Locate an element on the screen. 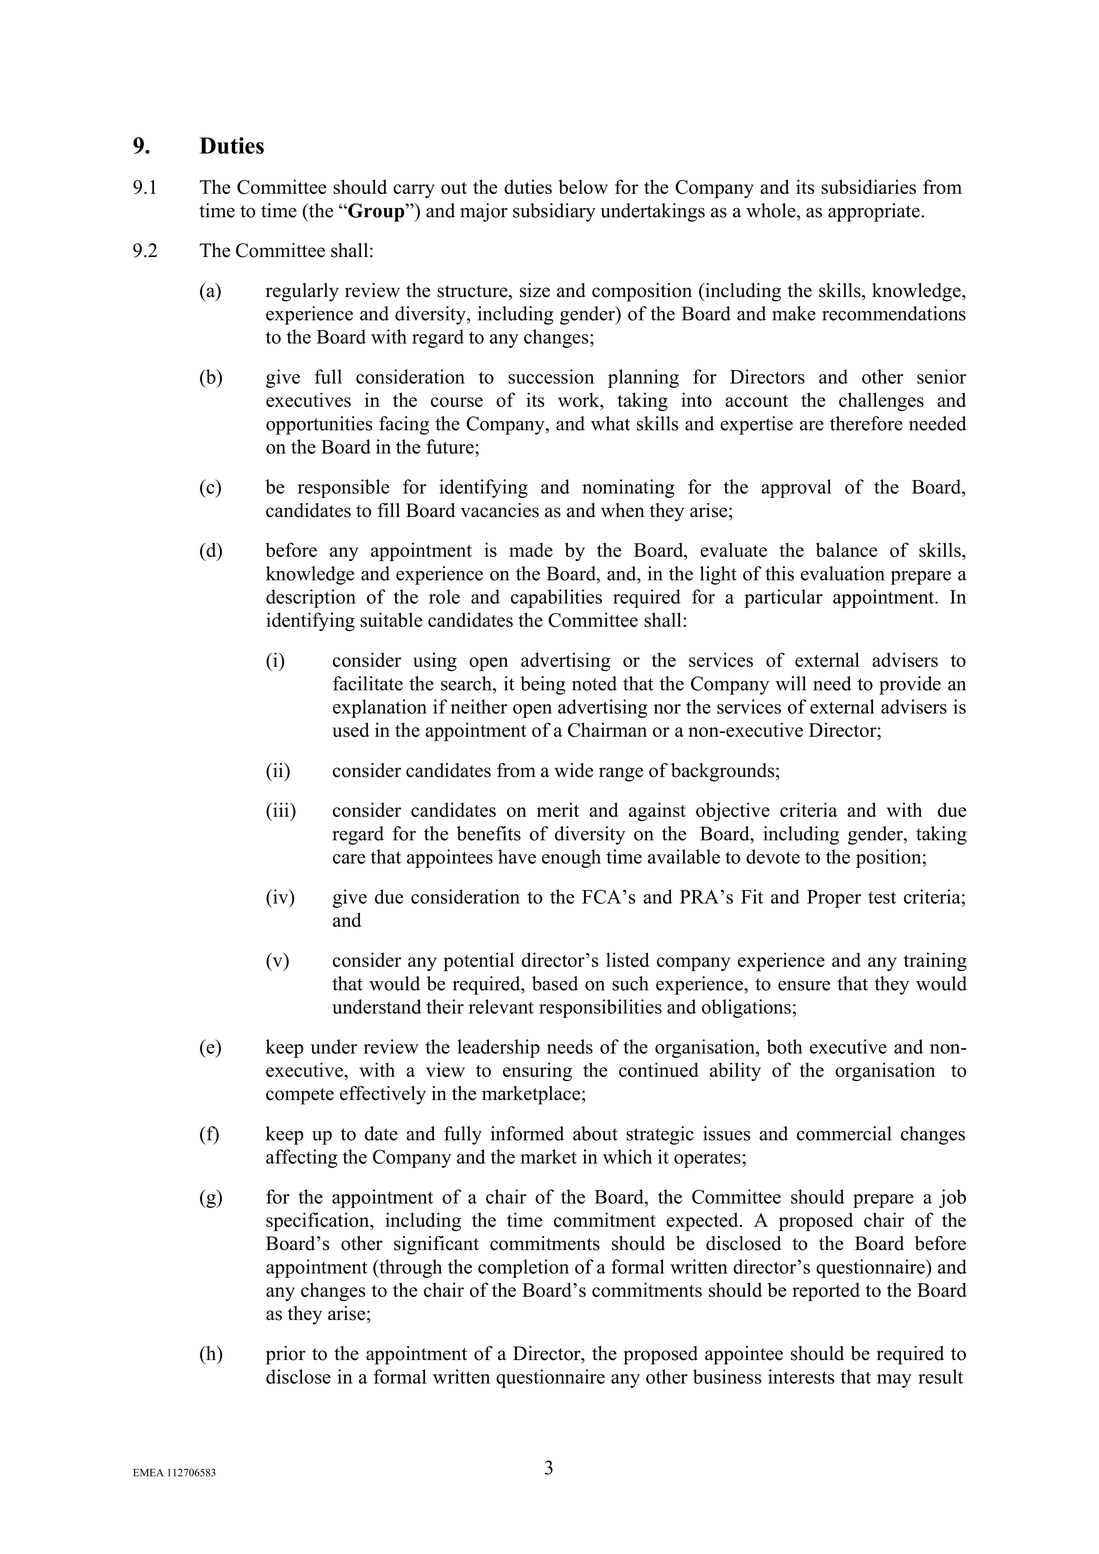 The height and width of the screenshot is (1554, 1099). training is located at coordinates (935, 961).
